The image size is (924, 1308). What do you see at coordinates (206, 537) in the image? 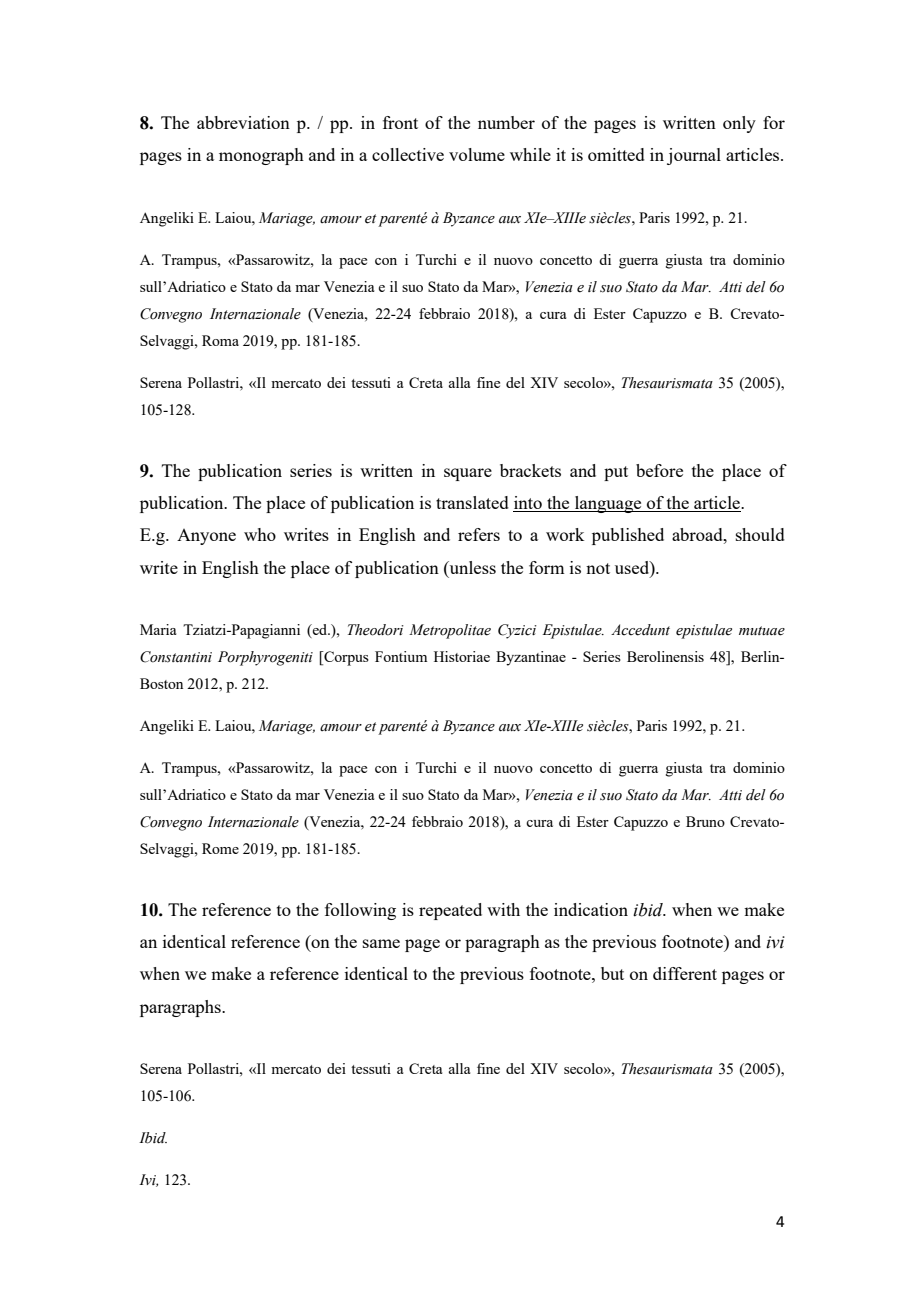
I see `Anyone` at bounding box center [206, 537].
